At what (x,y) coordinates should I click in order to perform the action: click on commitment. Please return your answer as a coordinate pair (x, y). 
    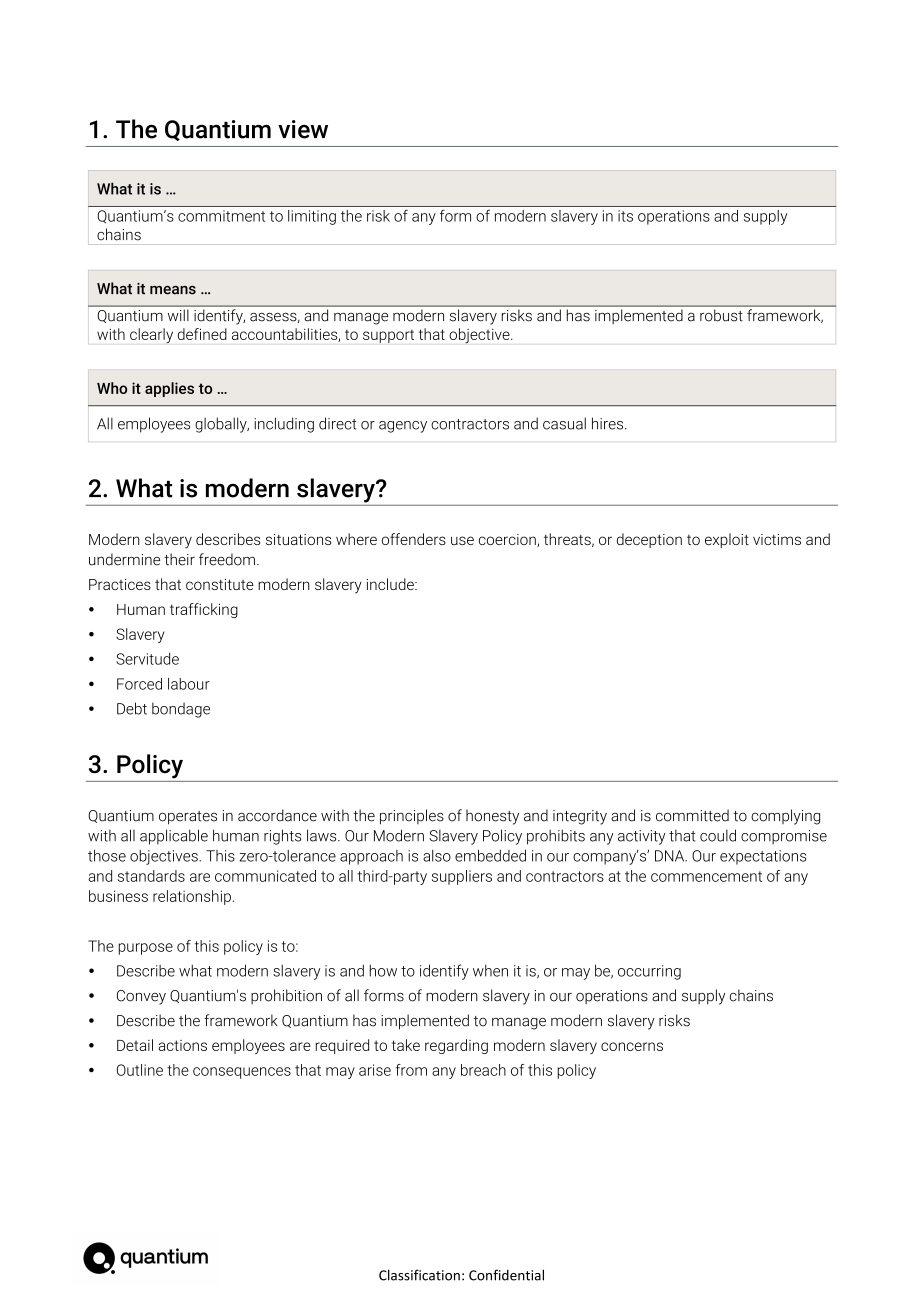
    Looking at the image, I should click on (221, 216).
